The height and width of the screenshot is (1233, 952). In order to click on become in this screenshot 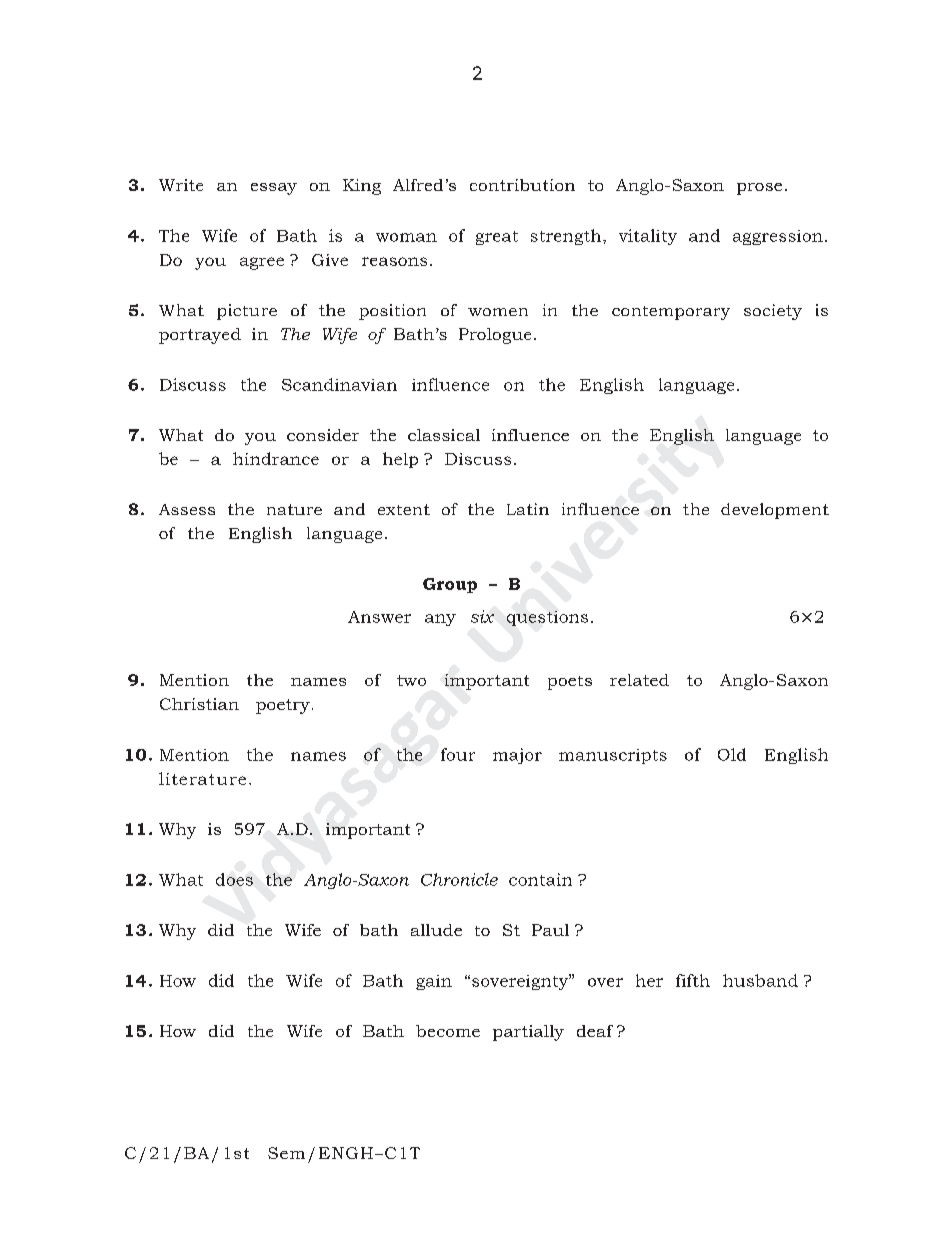, I will do `click(448, 1031)`.
